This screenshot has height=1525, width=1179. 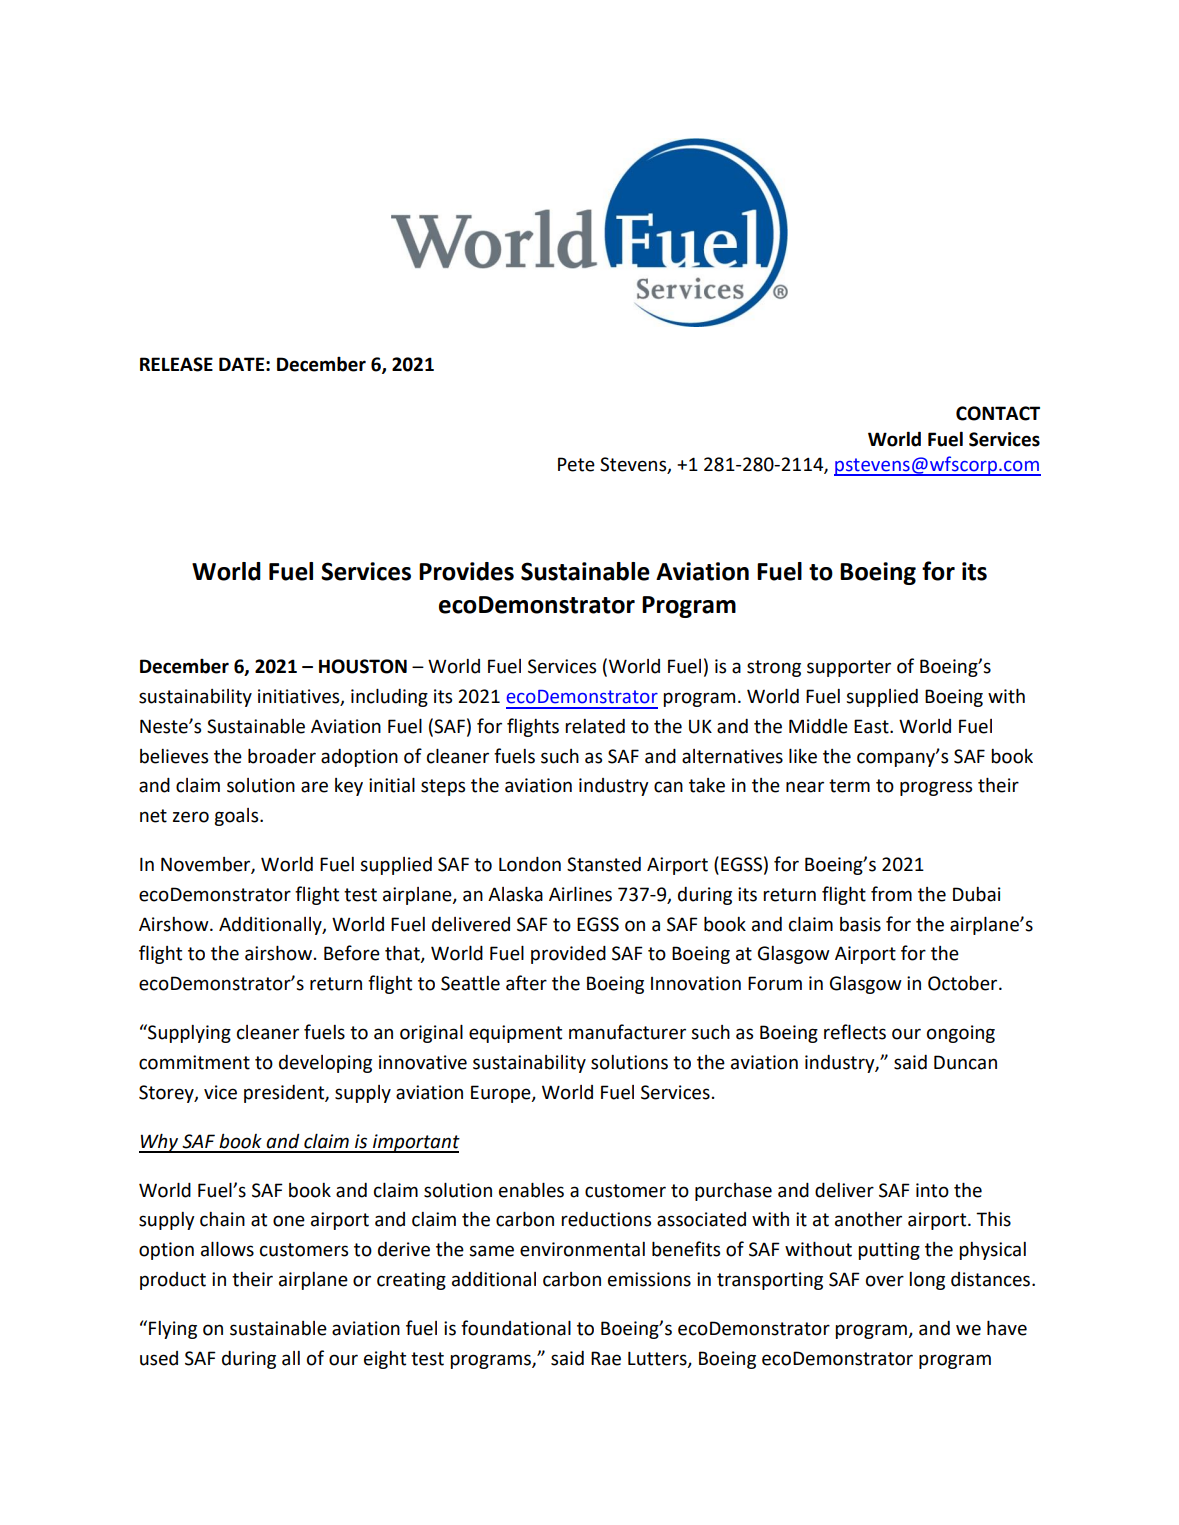 What do you see at coordinates (530, 864) in the screenshot?
I see `London` at bounding box center [530, 864].
